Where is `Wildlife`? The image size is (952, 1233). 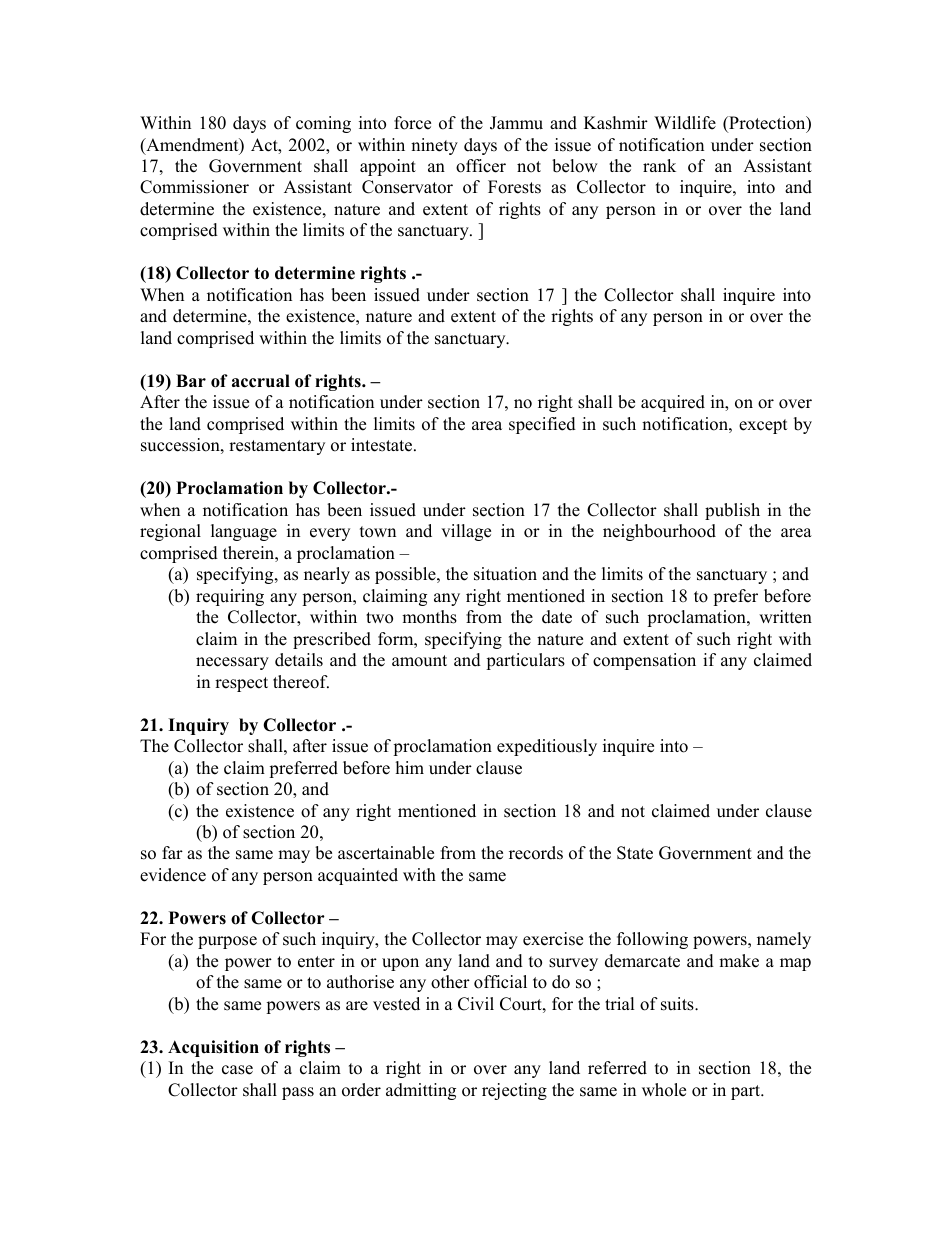 Wildlife is located at coordinates (685, 123).
